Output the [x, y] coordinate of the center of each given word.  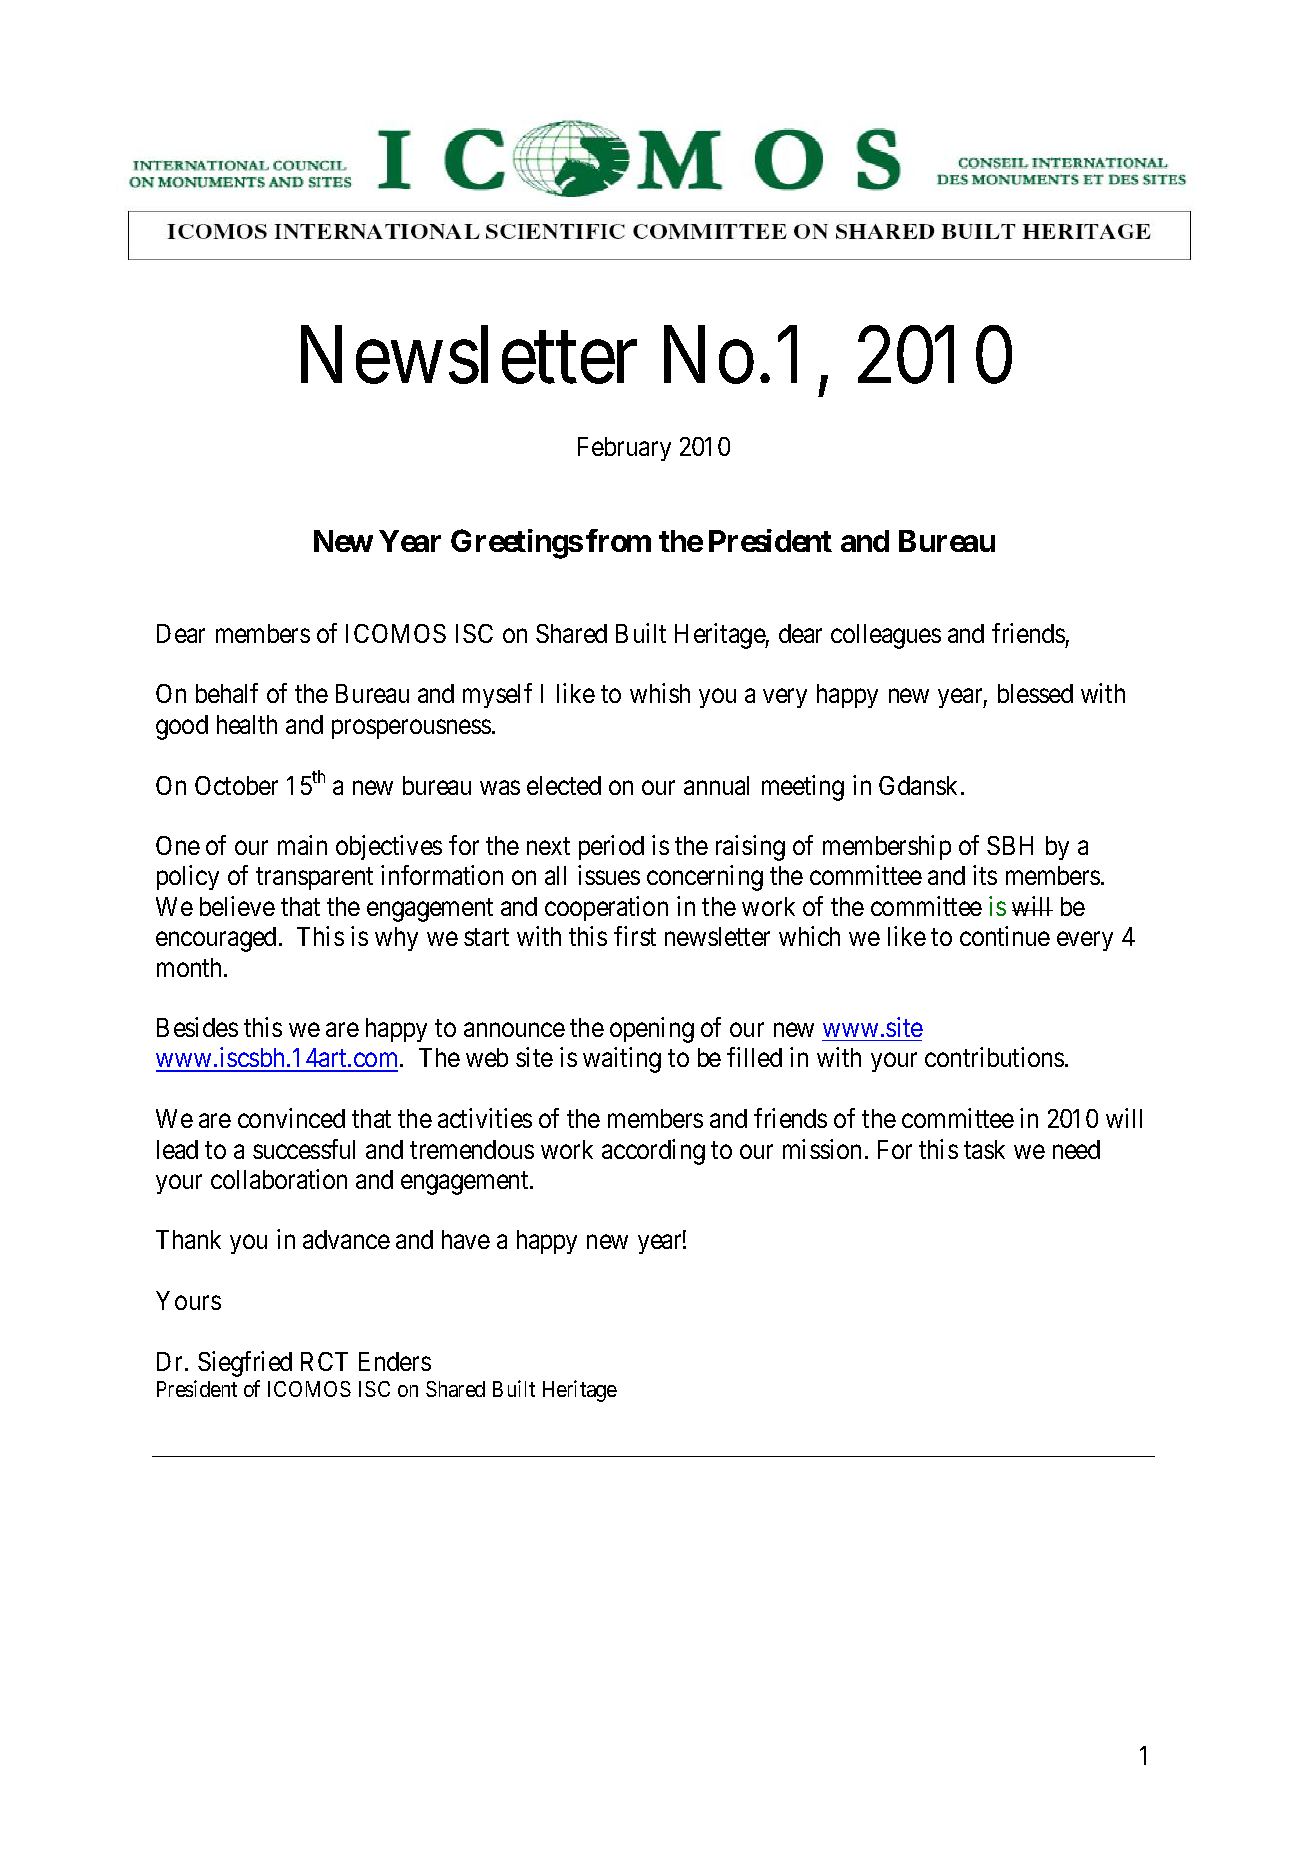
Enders [395, 1361]
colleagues [886, 636]
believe [237, 906]
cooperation [606, 908]
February [624, 449]
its [985, 875]
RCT [324, 1361]
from [618, 540]
